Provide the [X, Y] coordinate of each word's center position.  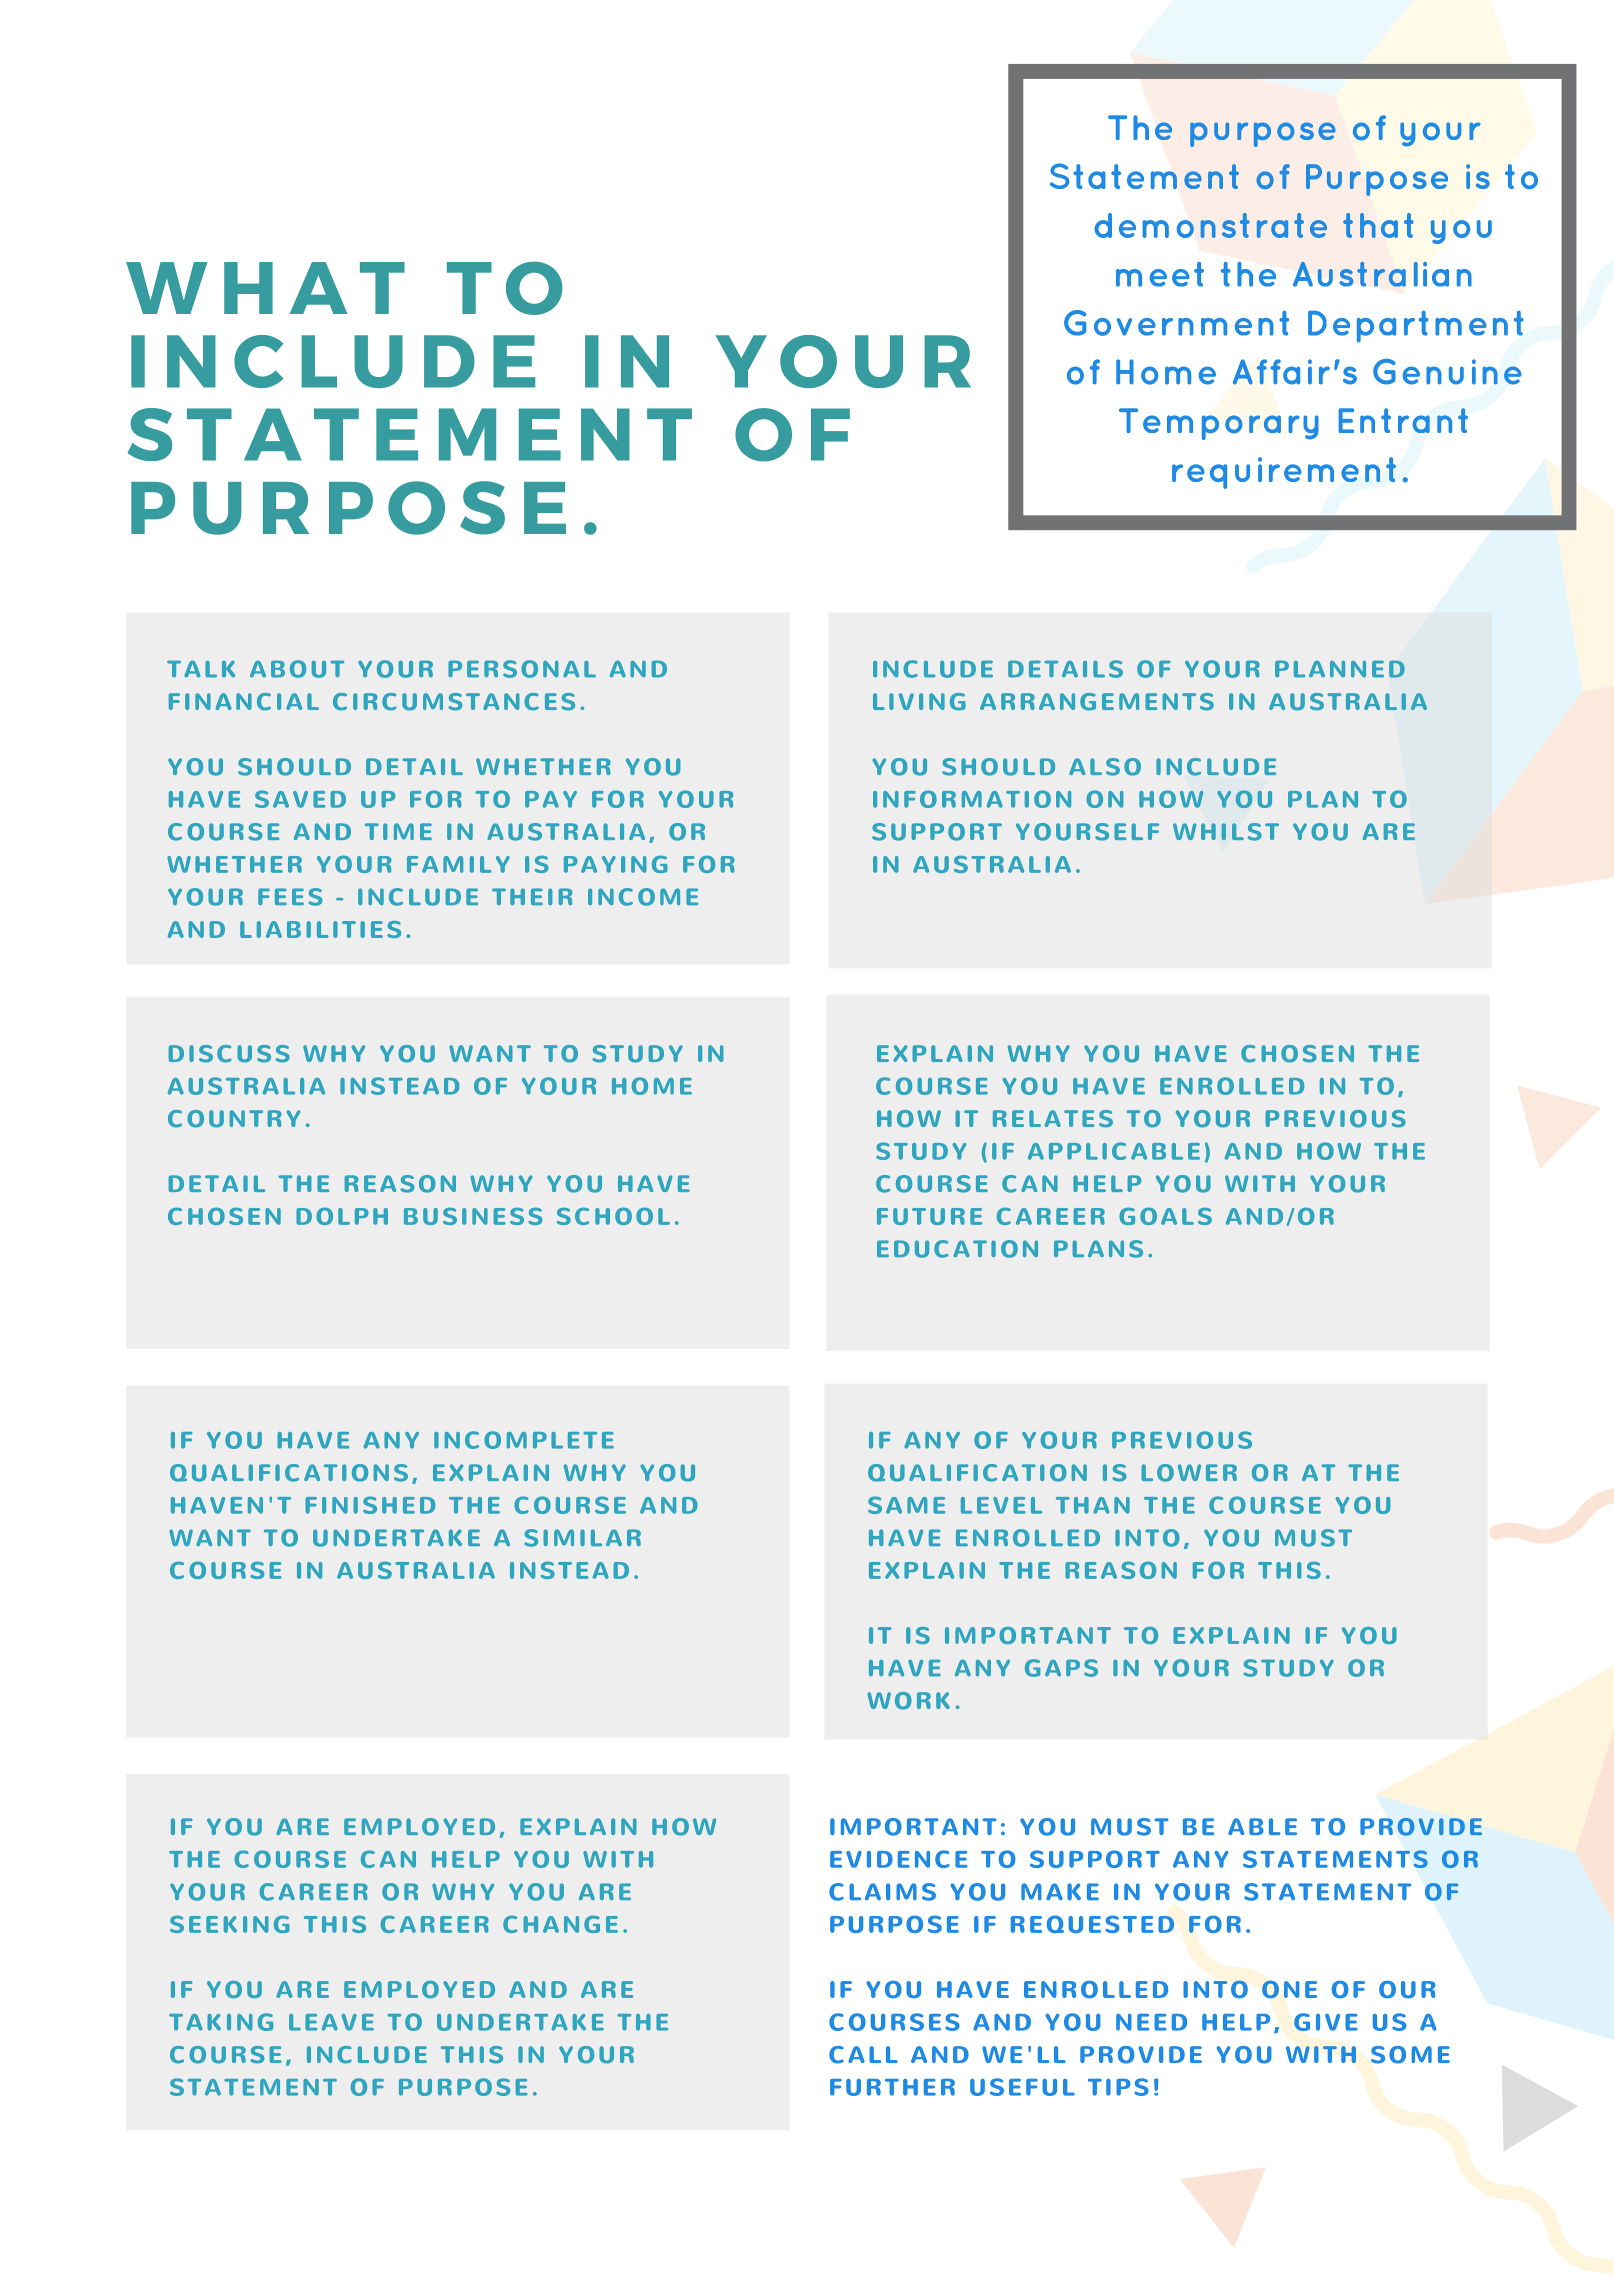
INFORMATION [972, 799]
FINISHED [370, 1505]
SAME [906, 1505]
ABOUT [297, 669]
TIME [398, 831]
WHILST [1226, 832]
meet [1160, 274]
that [1378, 225]
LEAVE [331, 2022]
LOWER [1189, 1473]
